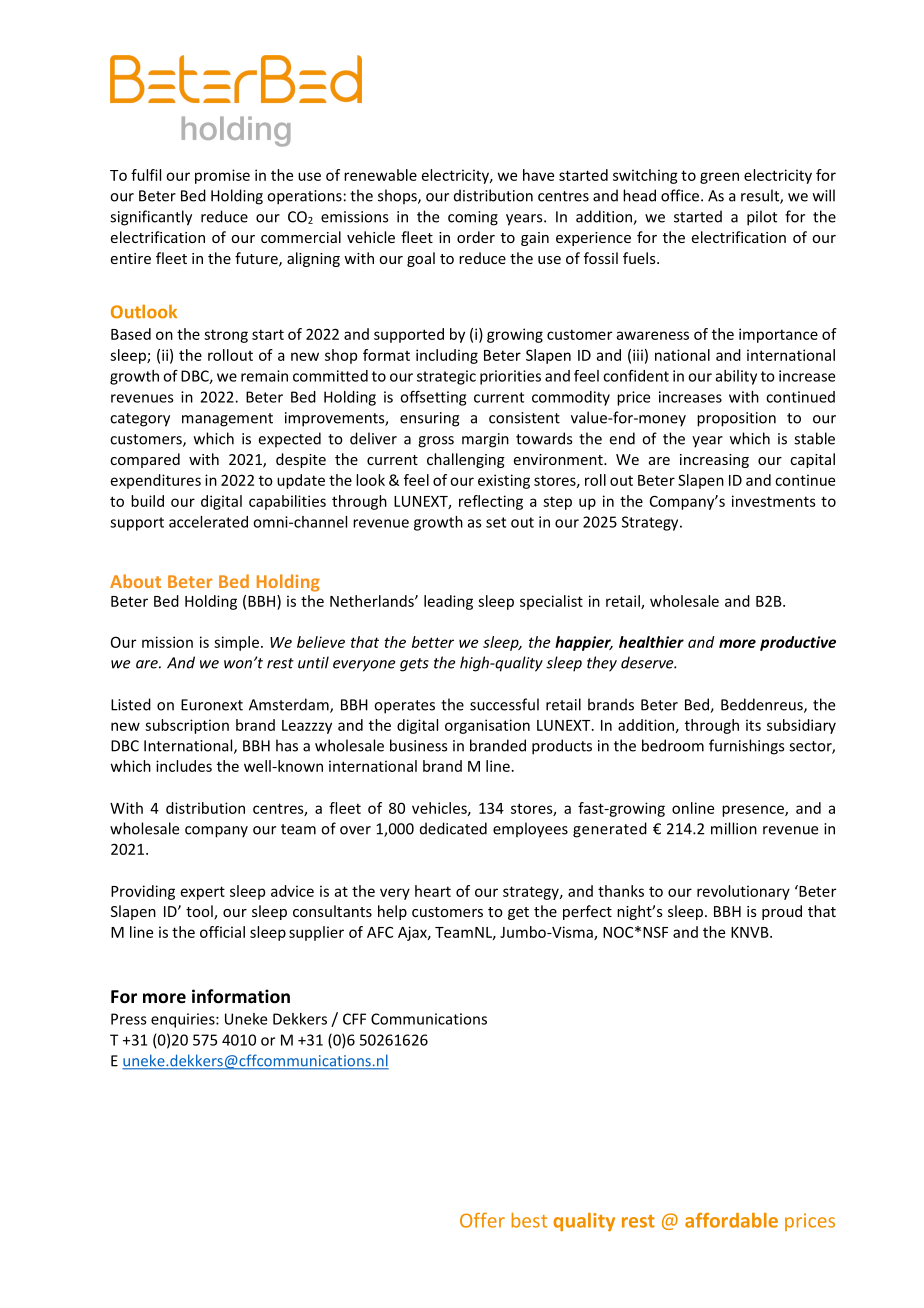 This page has height=1308, width=924. What do you see at coordinates (731, 1220) in the page?
I see `affordable` at bounding box center [731, 1220].
